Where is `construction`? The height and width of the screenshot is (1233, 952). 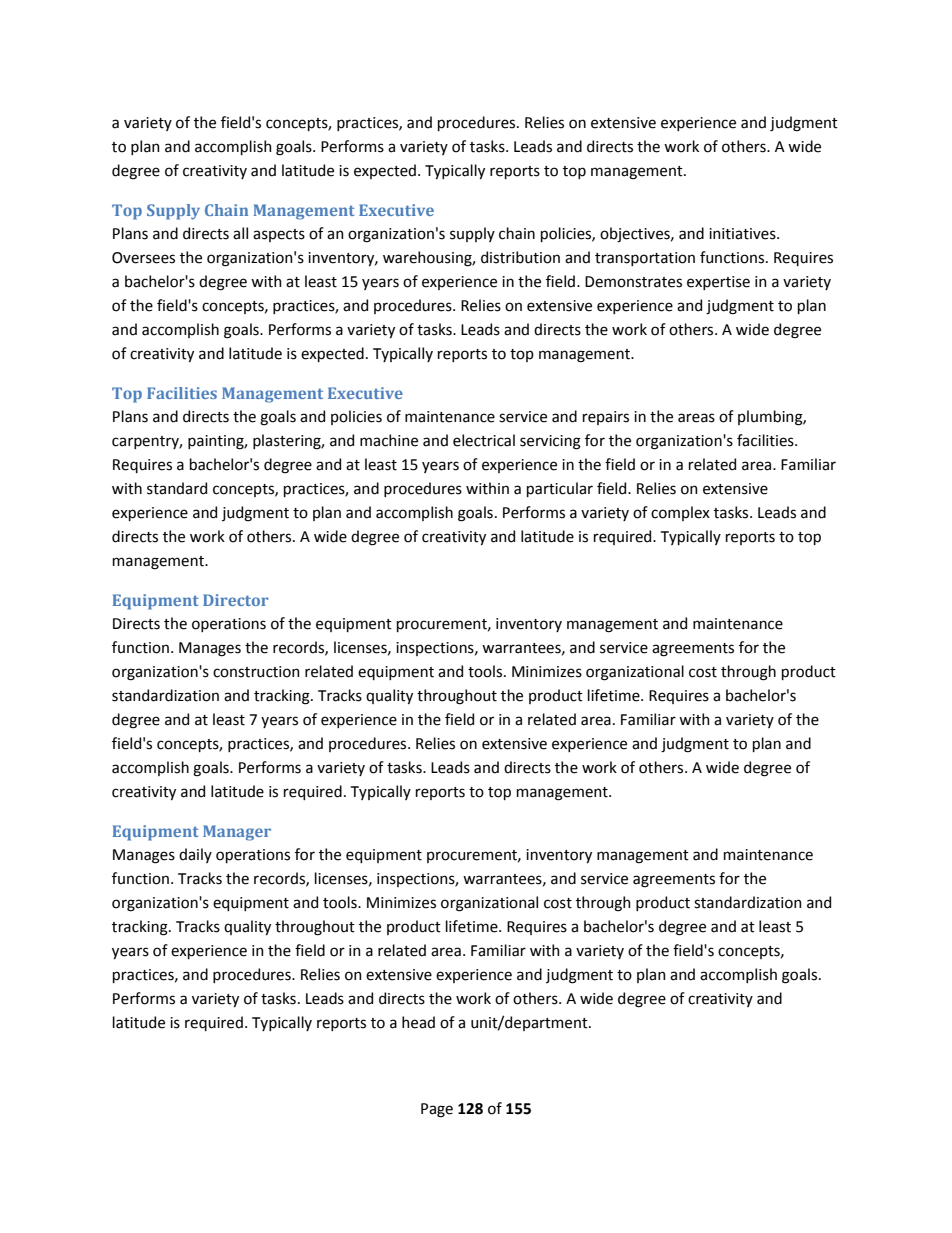 construction is located at coordinates (256, 672).
